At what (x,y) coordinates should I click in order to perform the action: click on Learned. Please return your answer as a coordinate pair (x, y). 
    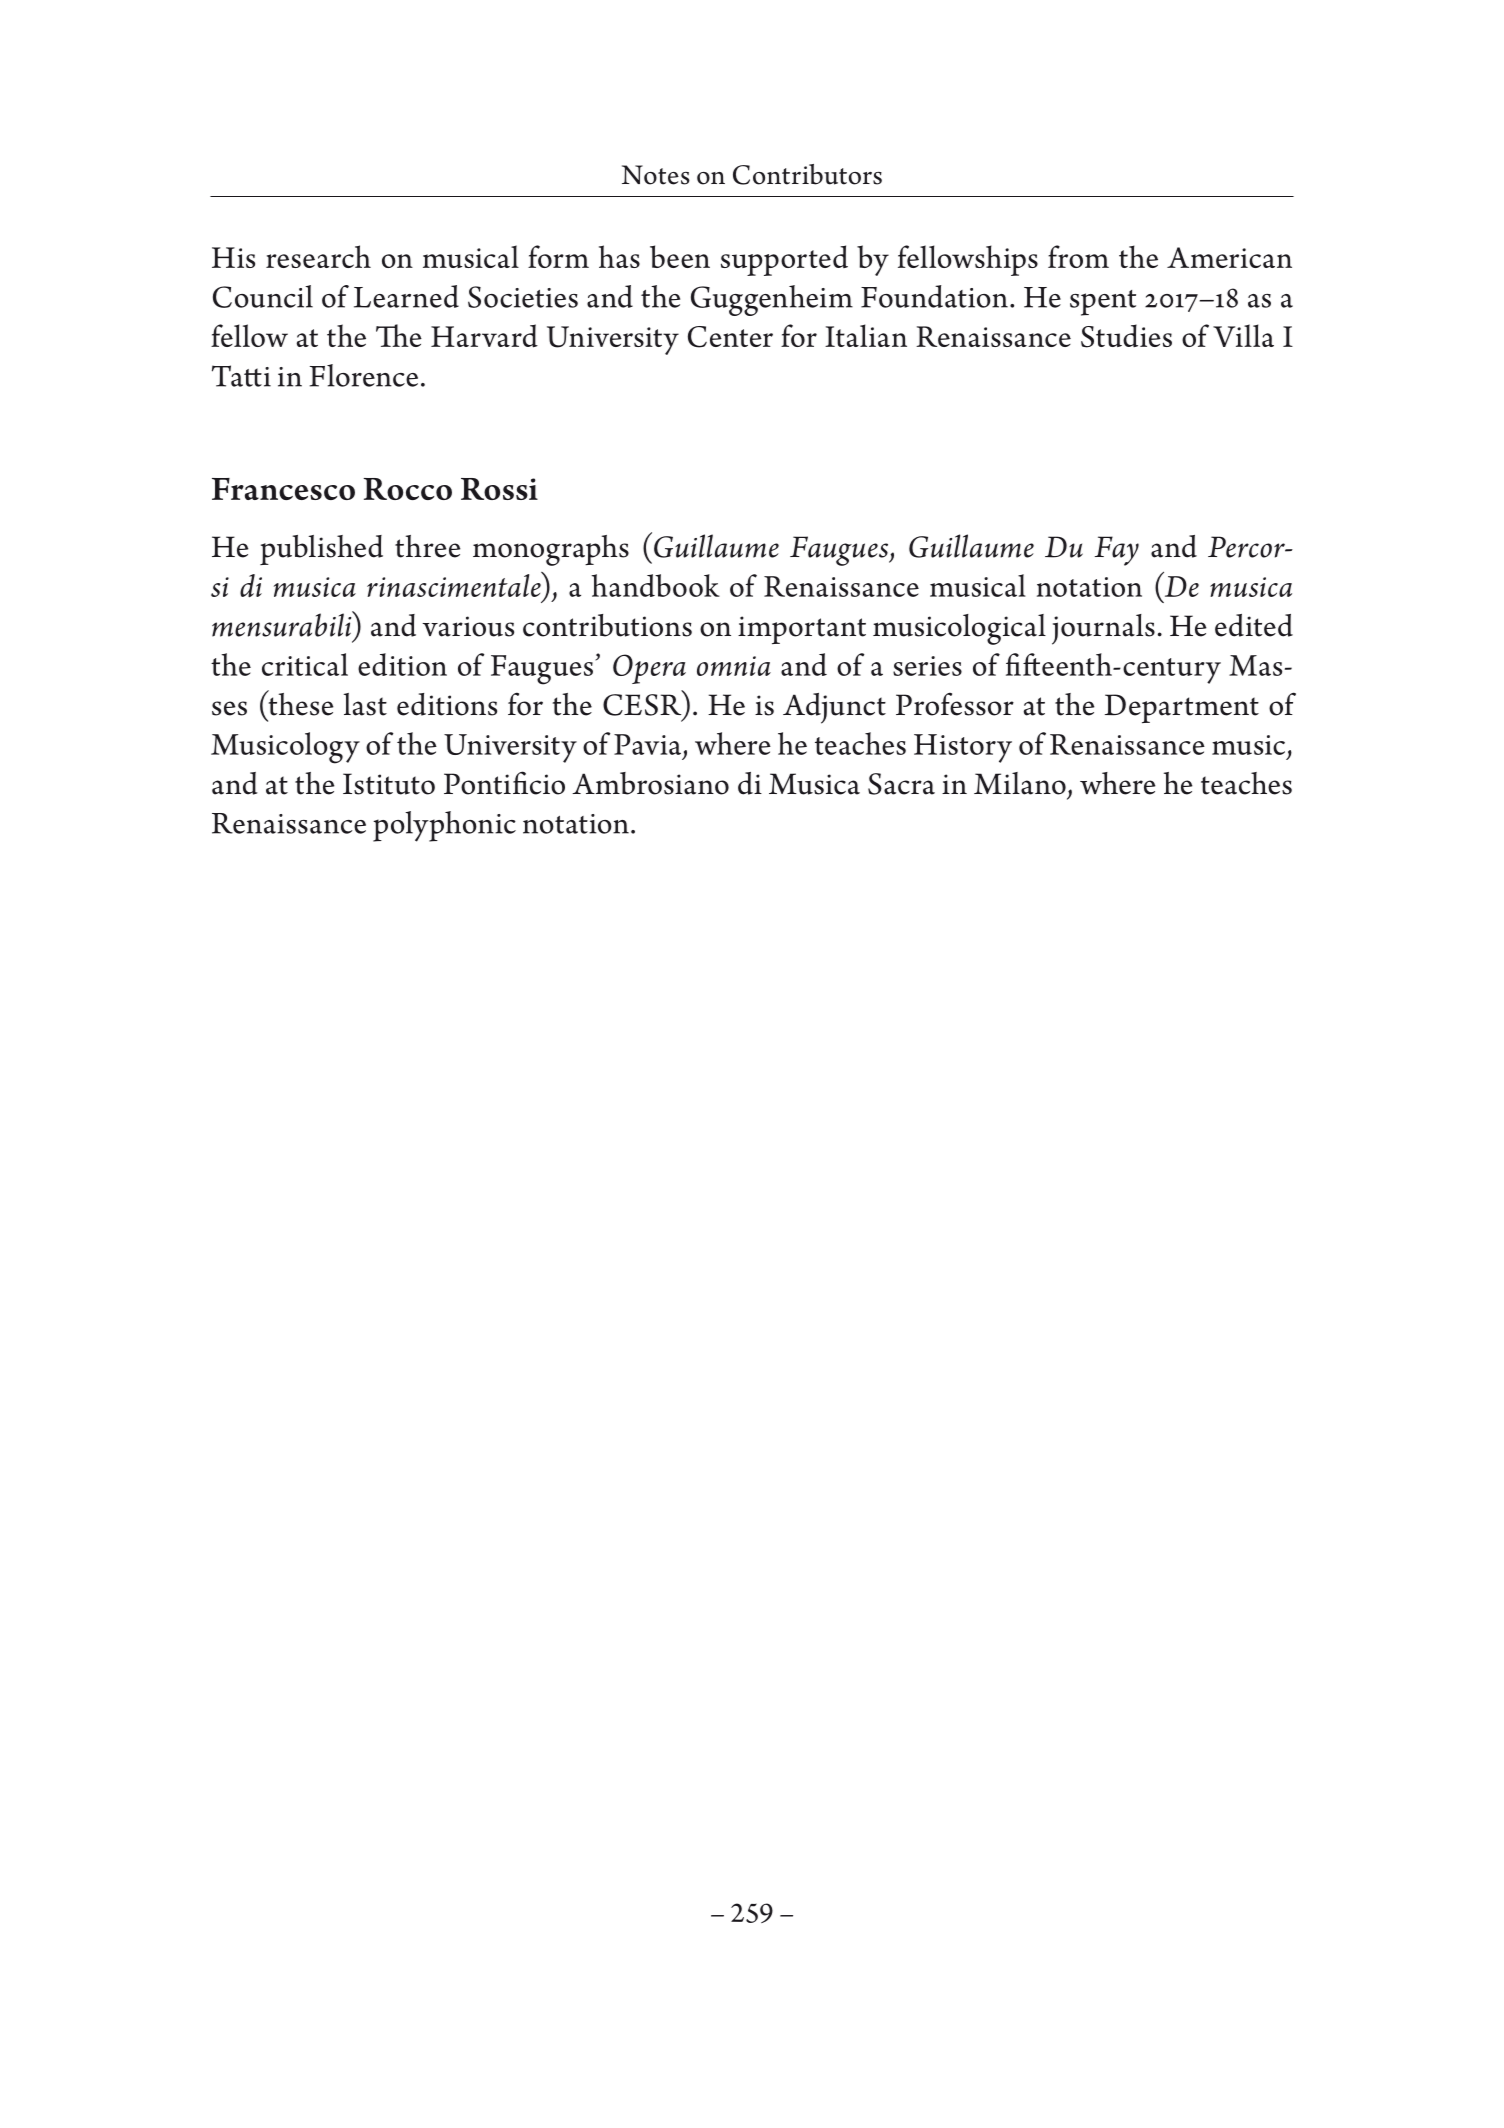
    Looking at the image, I should click on (406, 296).
